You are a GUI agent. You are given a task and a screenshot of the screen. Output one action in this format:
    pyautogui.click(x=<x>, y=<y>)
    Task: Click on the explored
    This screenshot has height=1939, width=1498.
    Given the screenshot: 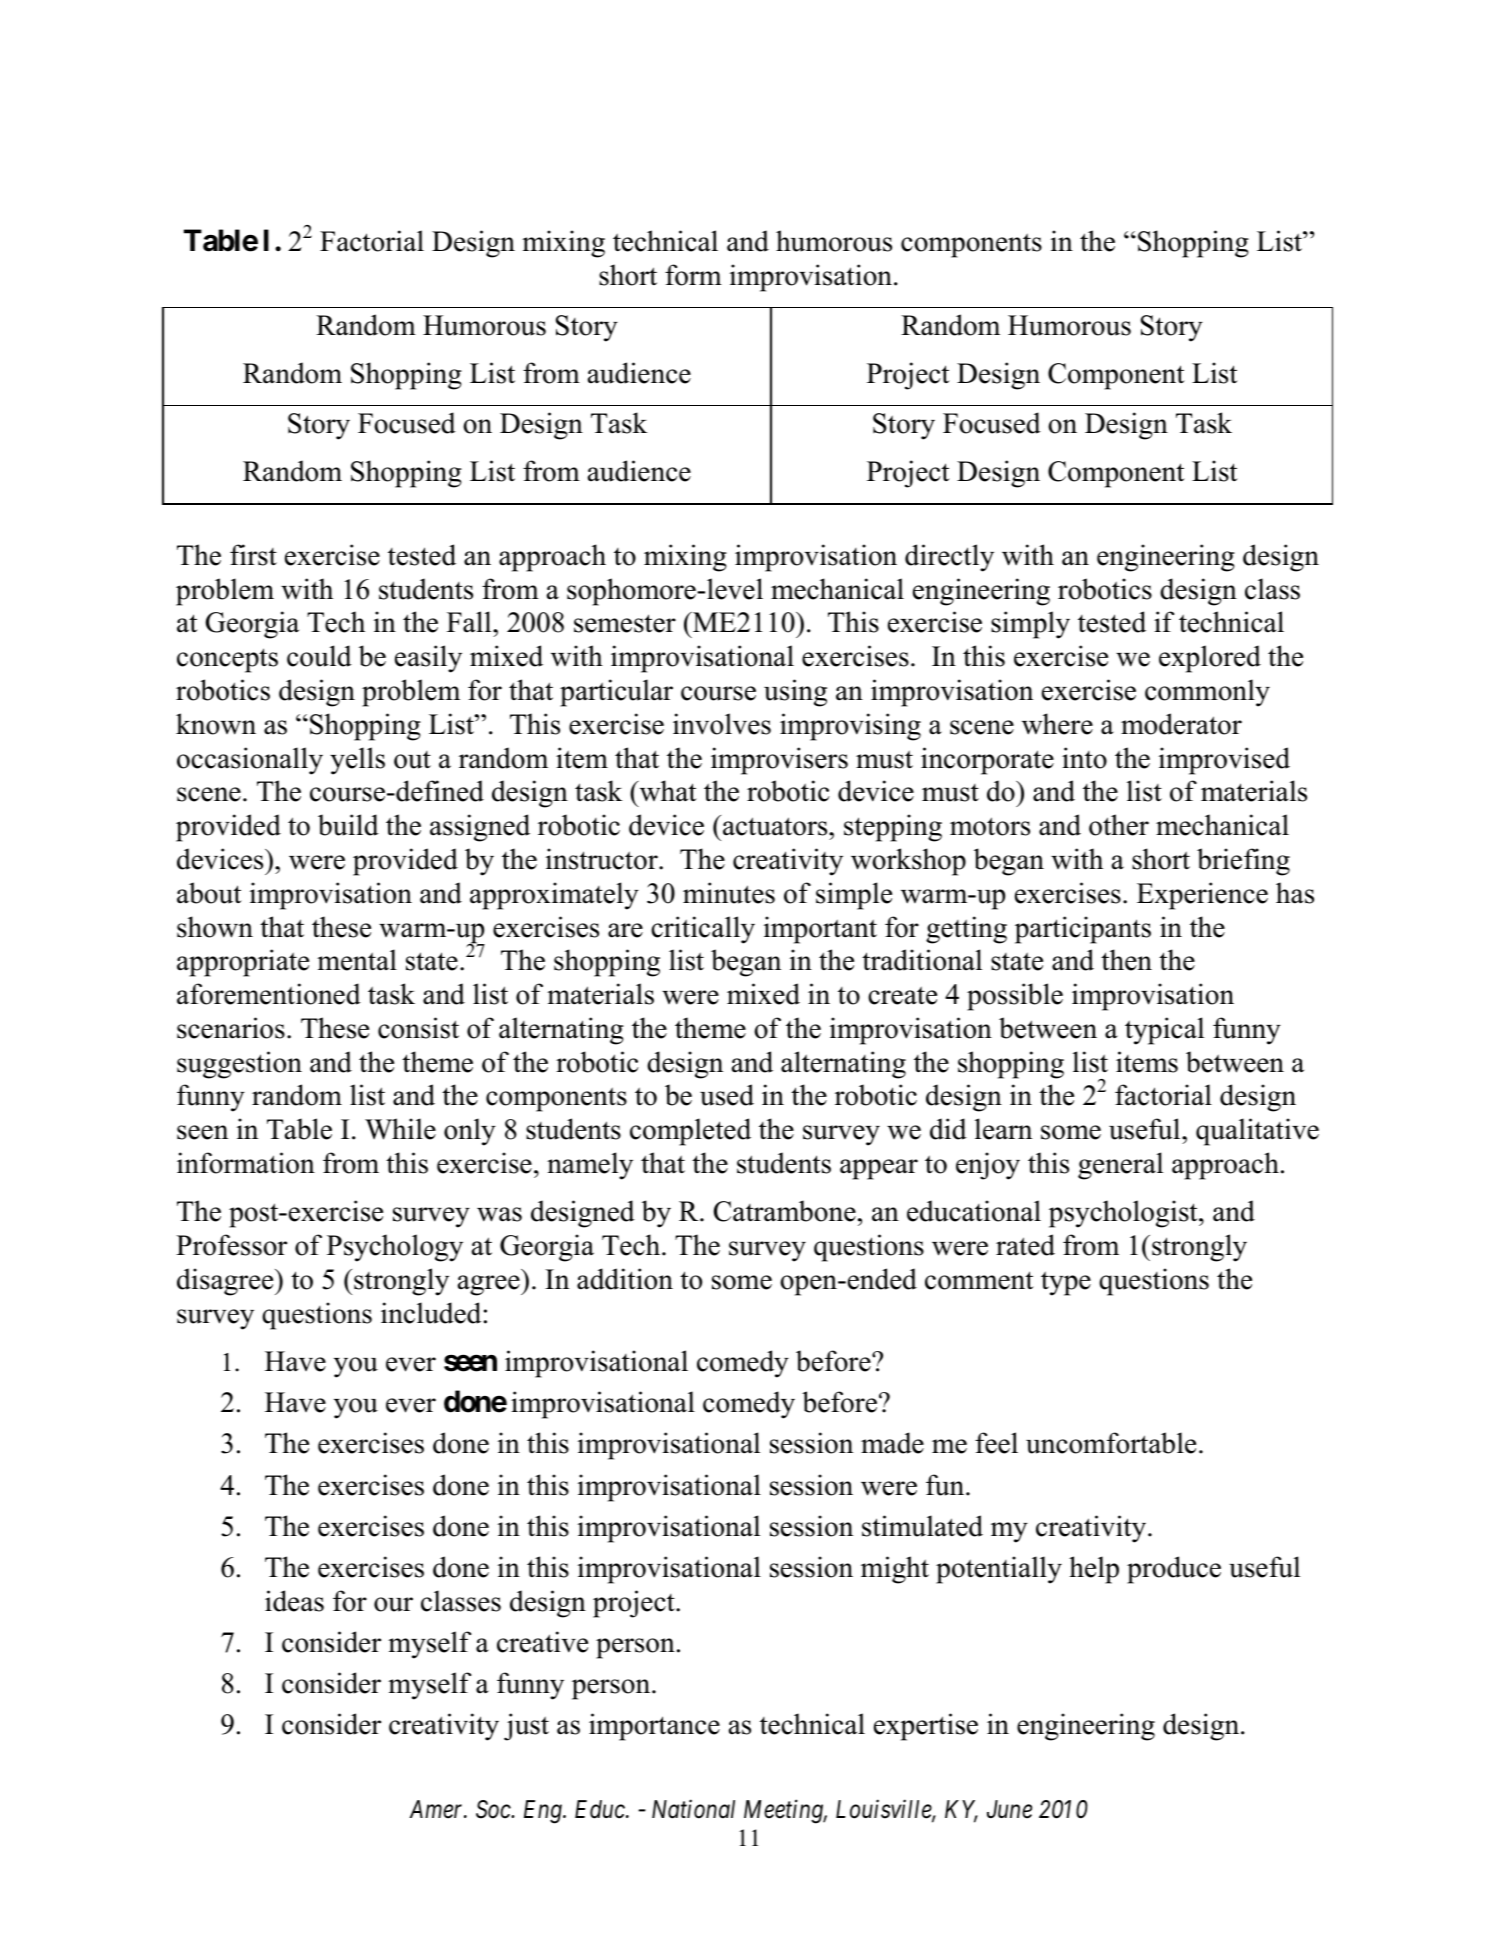 What is the action you would take?
    pyautogui.click(x=1210, y=659)
